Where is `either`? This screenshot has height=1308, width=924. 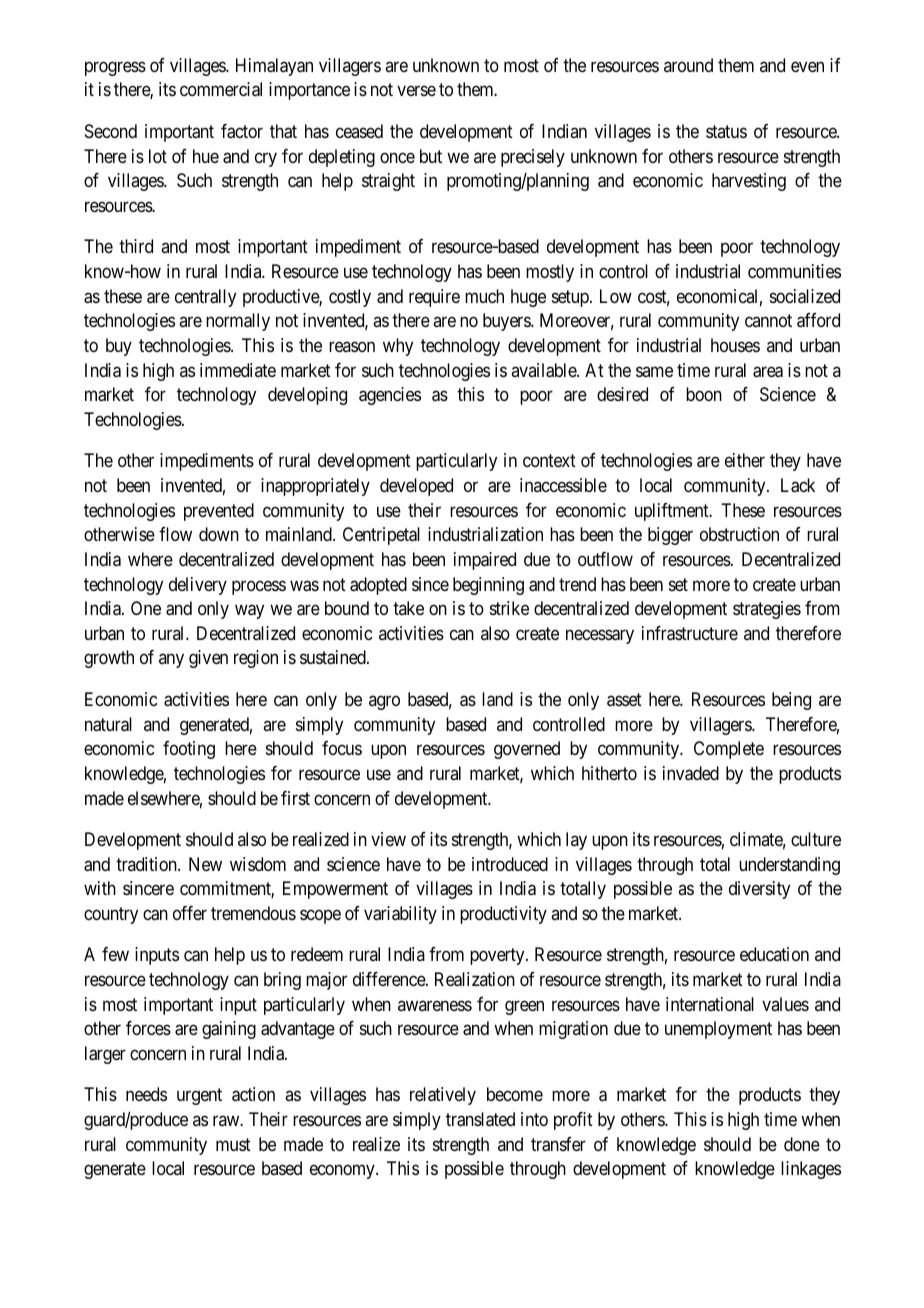 either is located at coordinates (745, 460).
